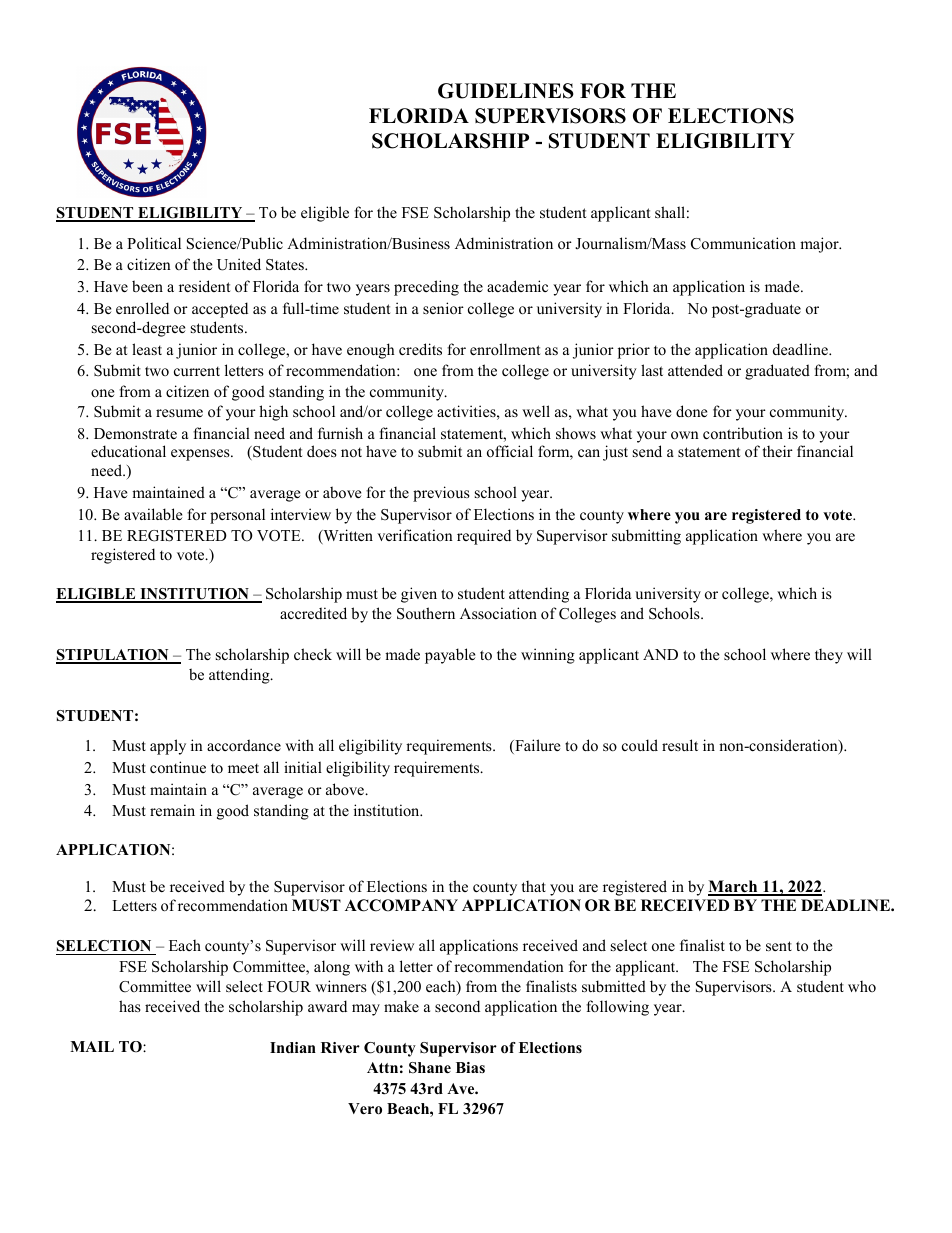  I want to click on STIPULATION, so click(113, 656).
